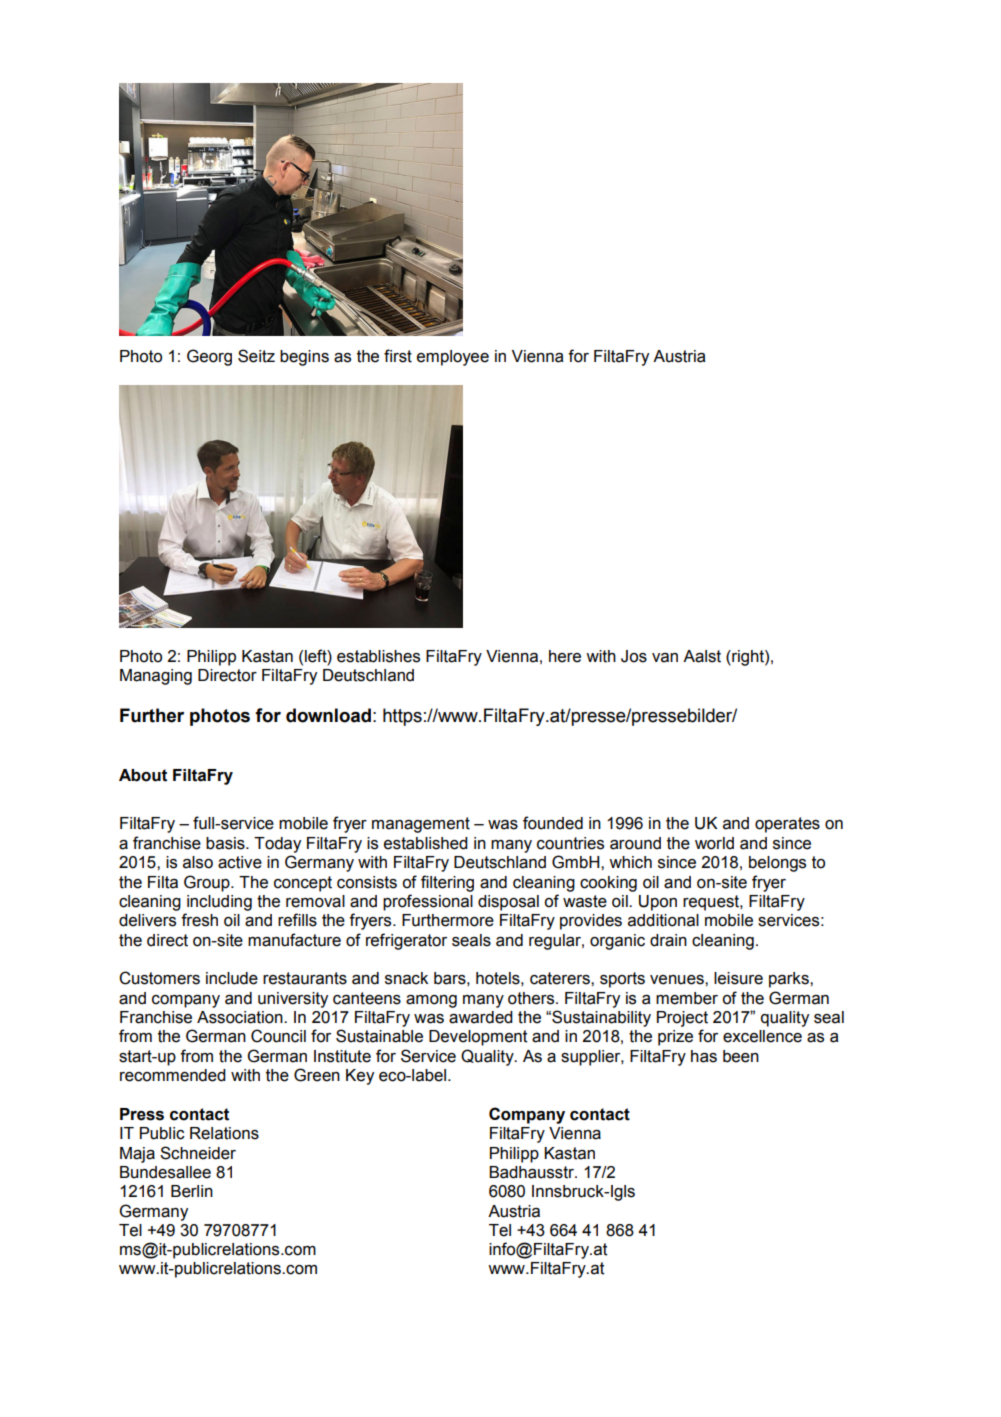 Image resolution: width=1001 pixels, height=1417 pixels. What do you see at coordinates (198, 1153) in the screenshot?
I see `Schneider` at bounding box center [198, 1153].
